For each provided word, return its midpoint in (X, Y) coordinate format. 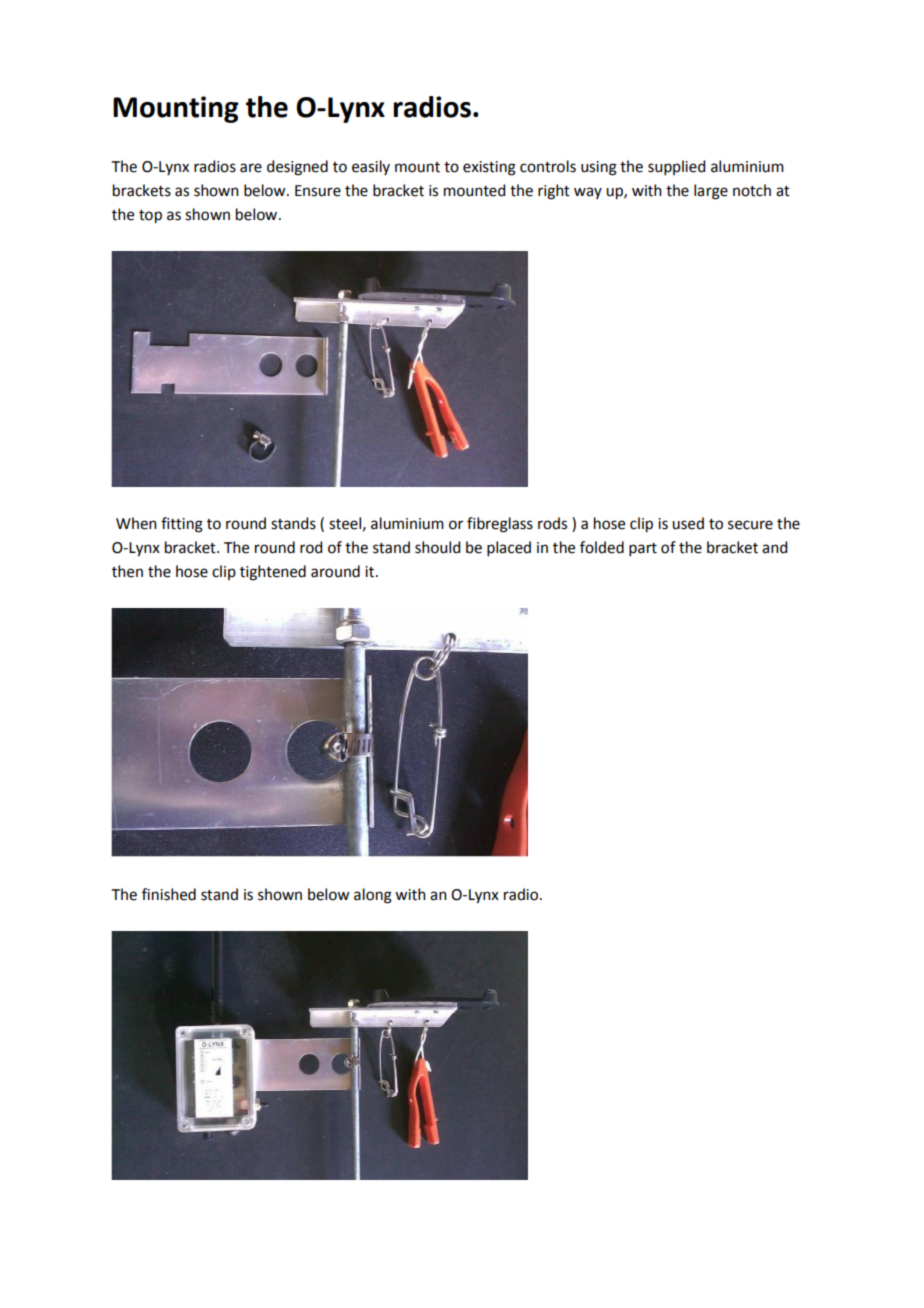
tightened (273, 573)
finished (169, 894)
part (643, 549)
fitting (182, 525)
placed (509, 548)
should (437, 547)
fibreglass (500, 525)
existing (489, 168)
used (688, 523)
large (711, 192)
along (373, 896)
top (150, 217)
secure (750, 525)
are (251, 168)
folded (602, 547)
